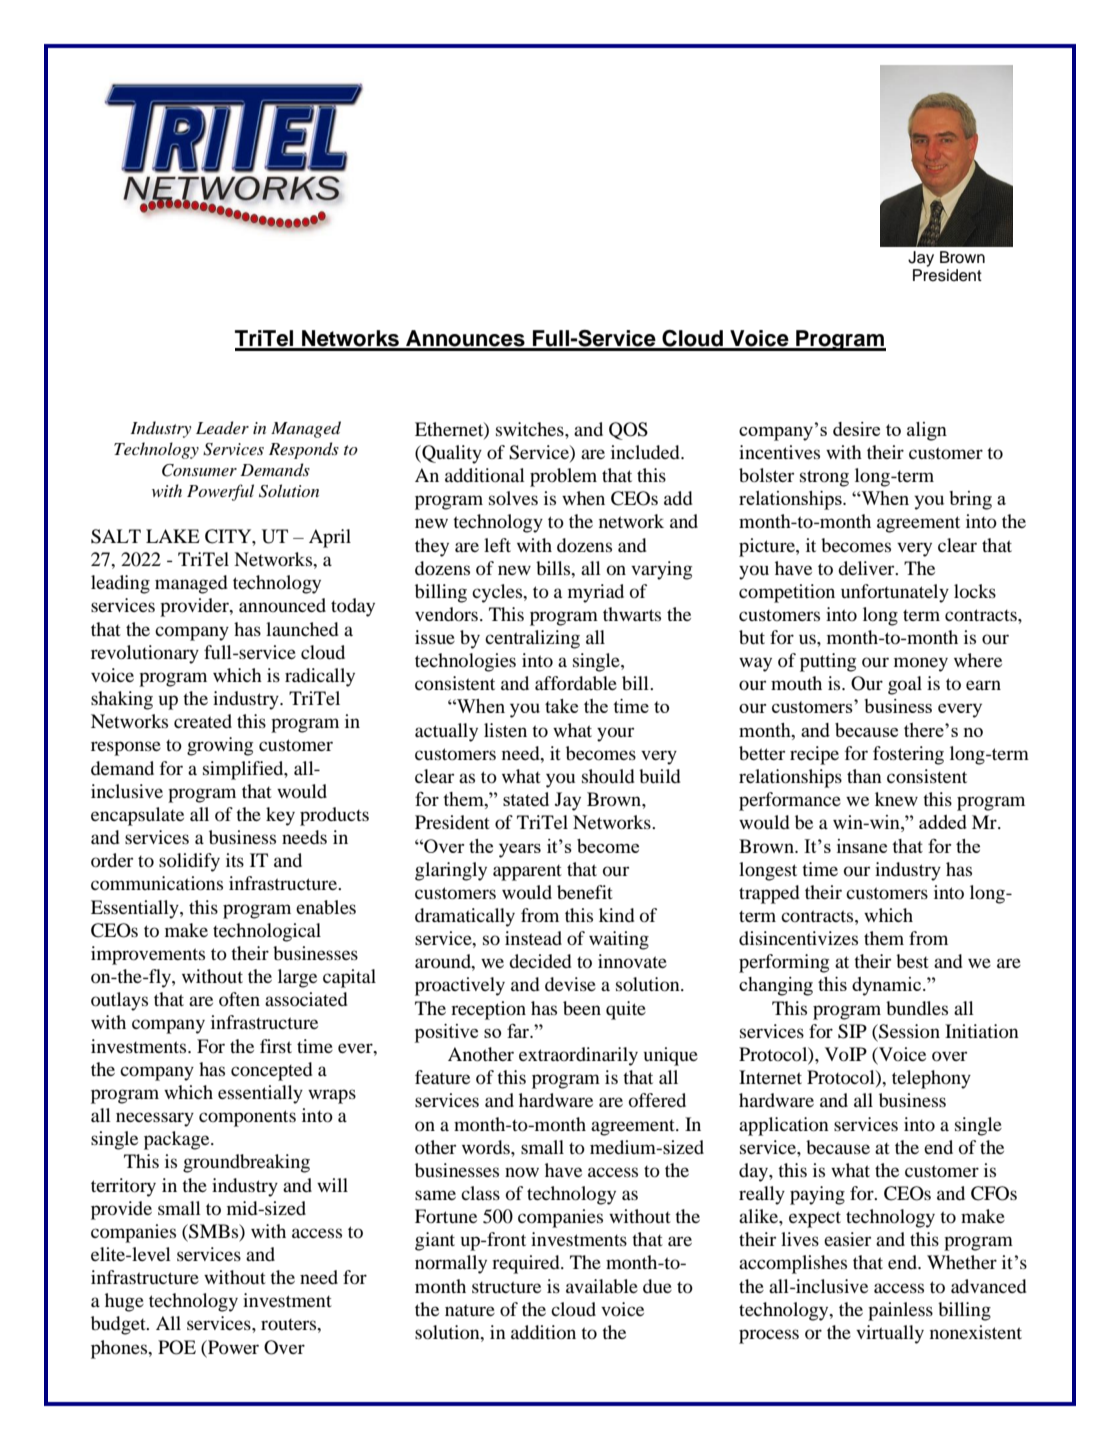 The width and height of the screenshot is (1120, 1450). What do you see at coordinates (470, 1310) in the screenshot?
I see `nature` at bounding box center [470, 1310].
